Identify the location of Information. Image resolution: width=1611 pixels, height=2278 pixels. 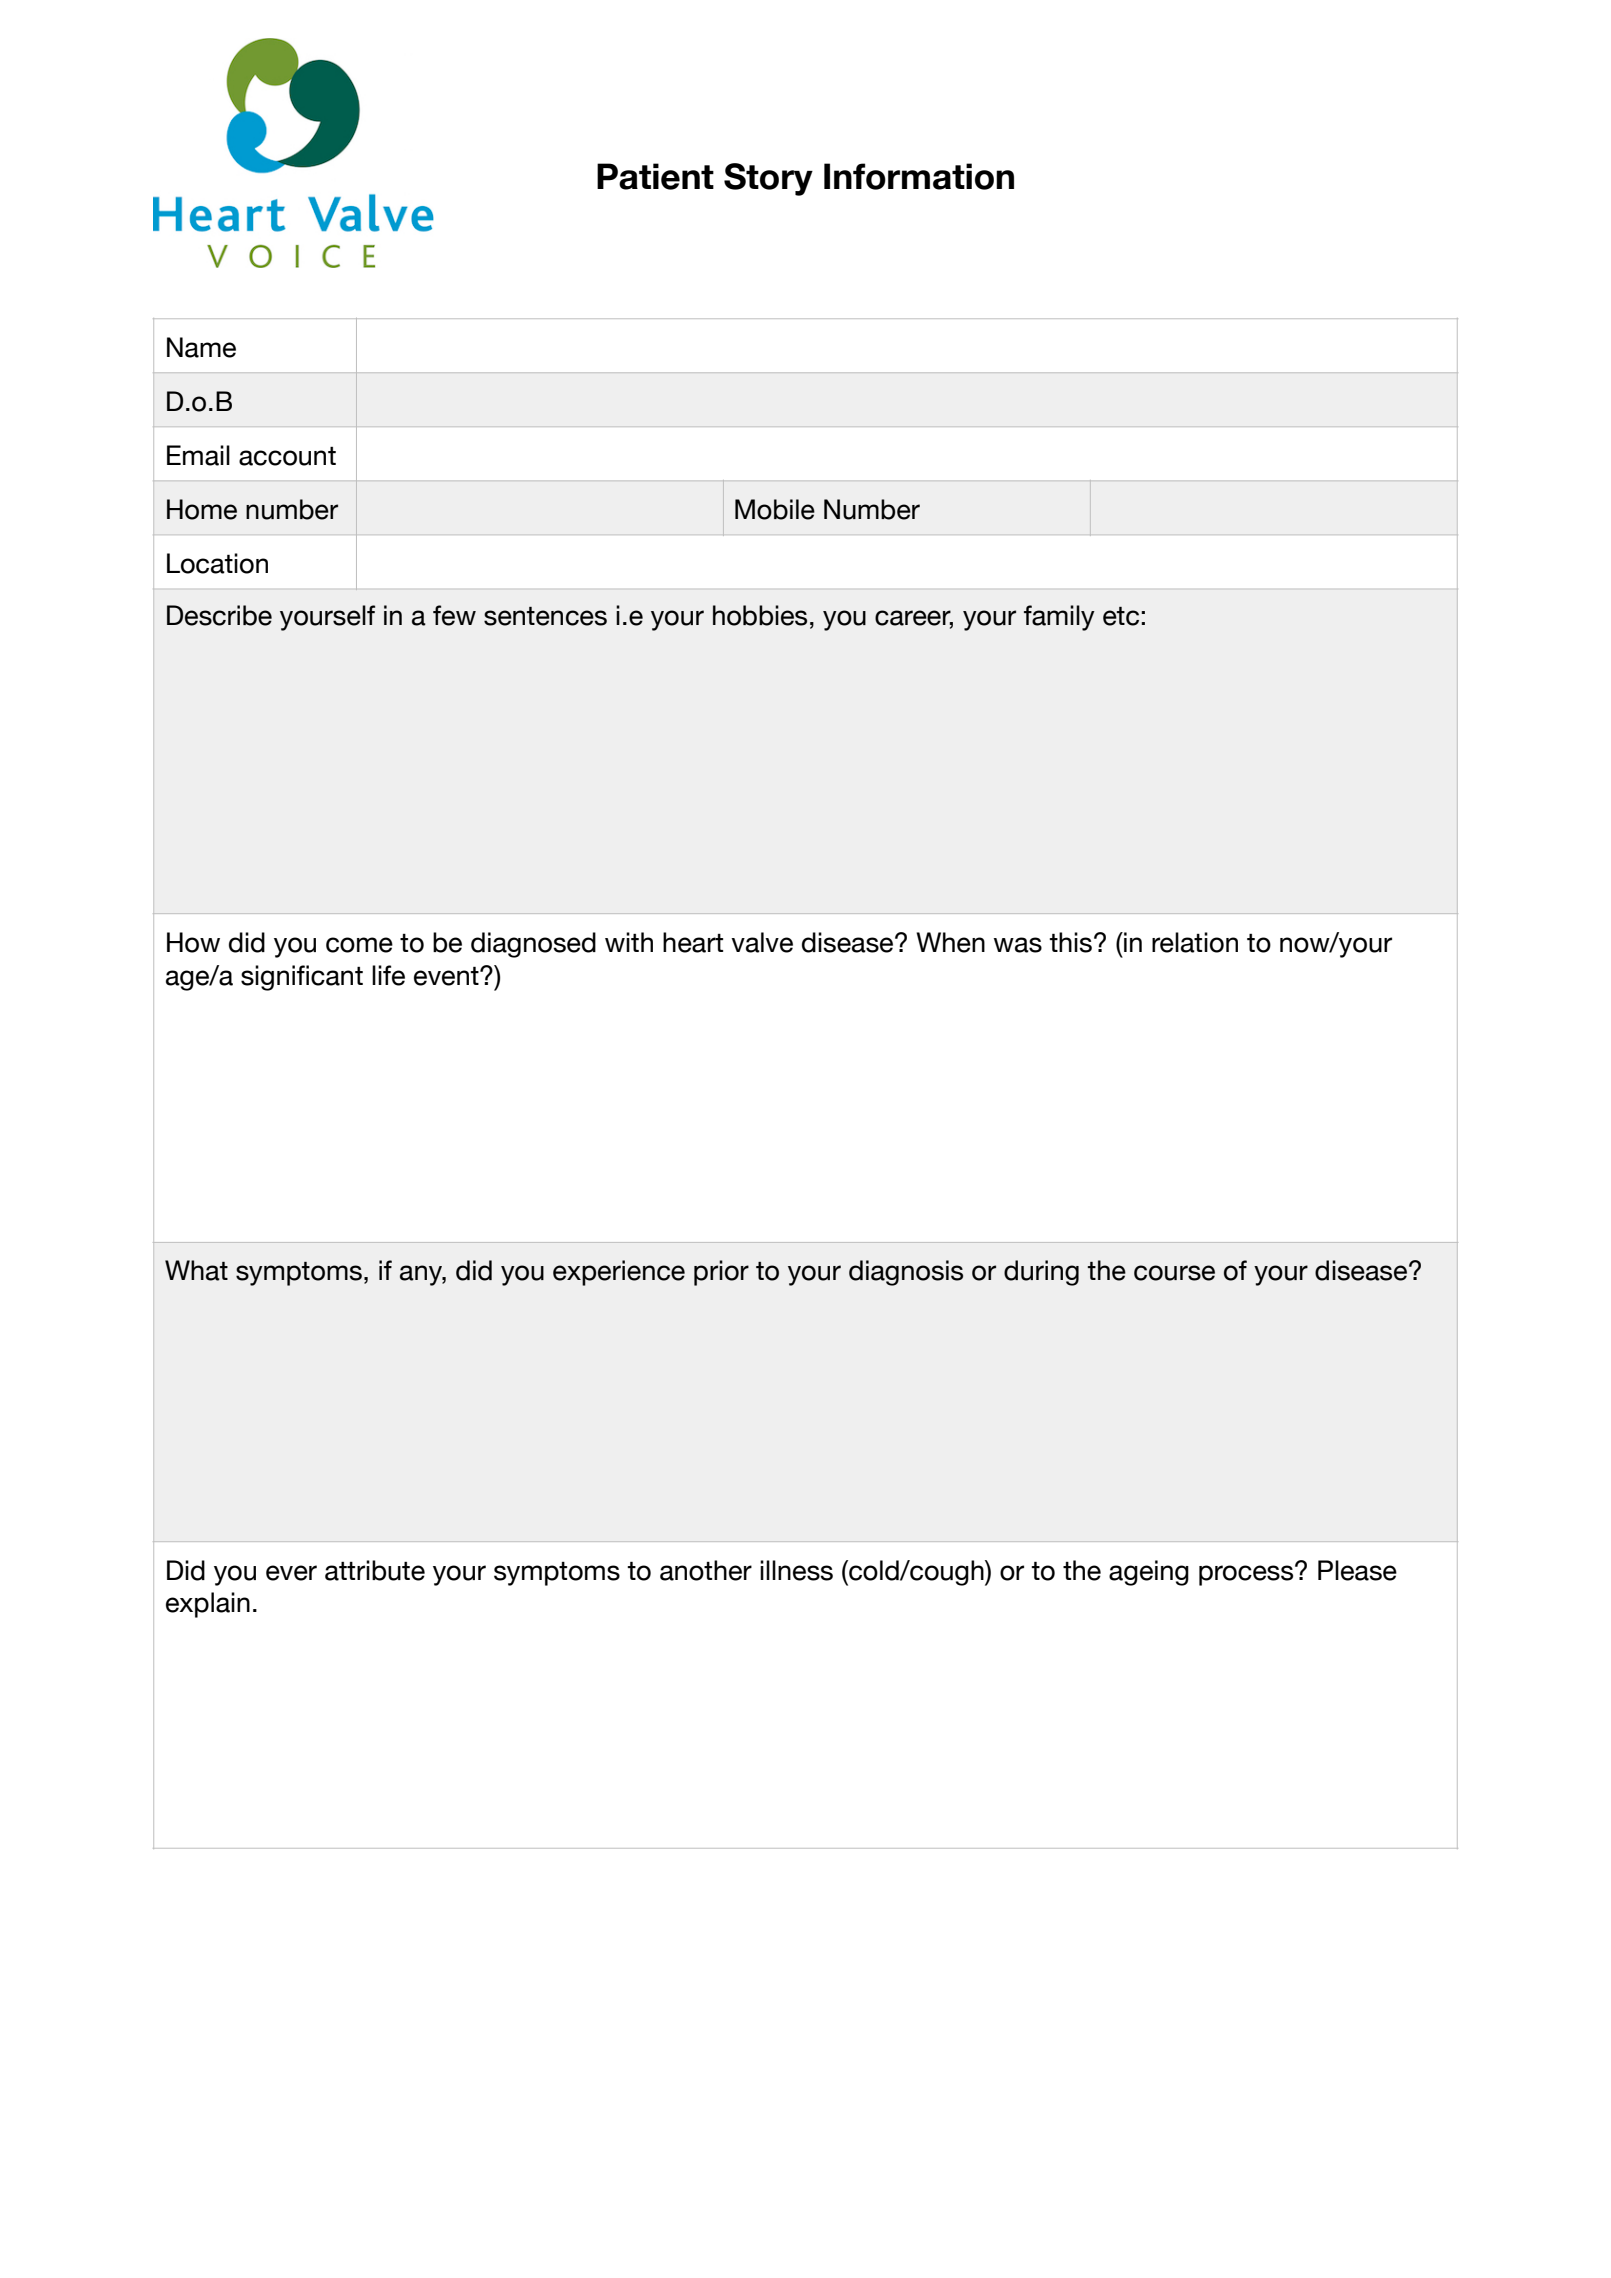
(919, 176).
